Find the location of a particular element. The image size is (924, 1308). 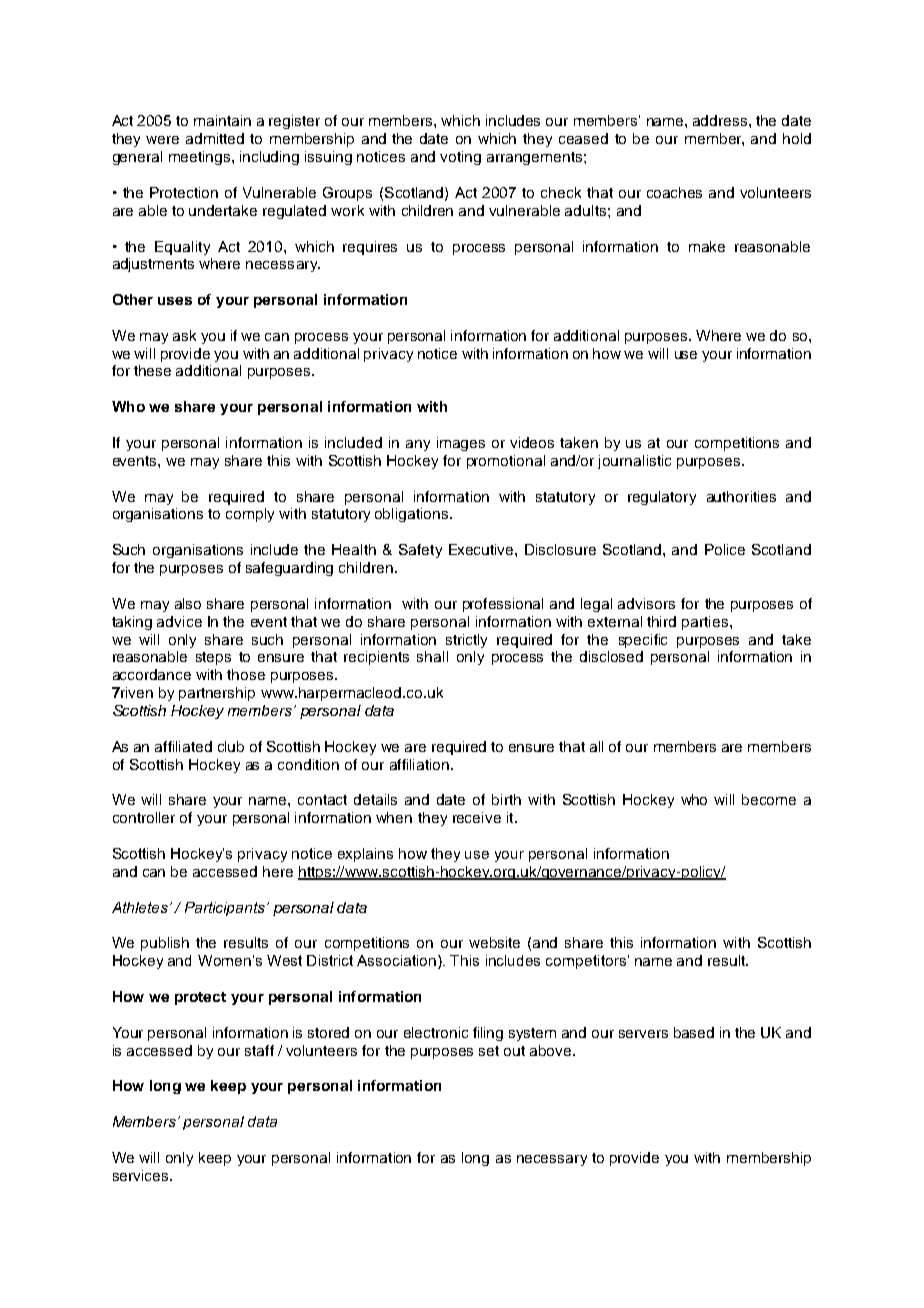

based is located at coordinates (694, 1032).
